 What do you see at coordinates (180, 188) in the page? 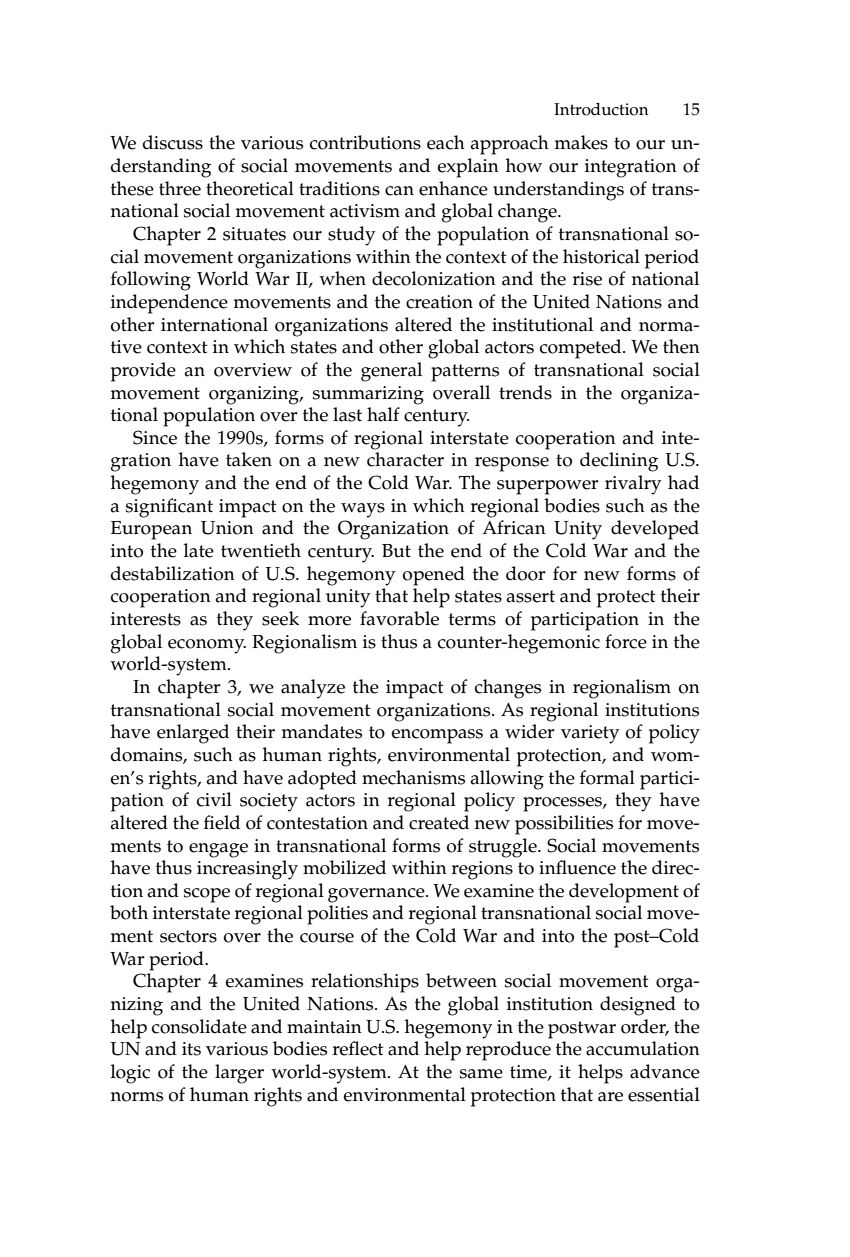
I see `three` at bounding box center [180, 188].
